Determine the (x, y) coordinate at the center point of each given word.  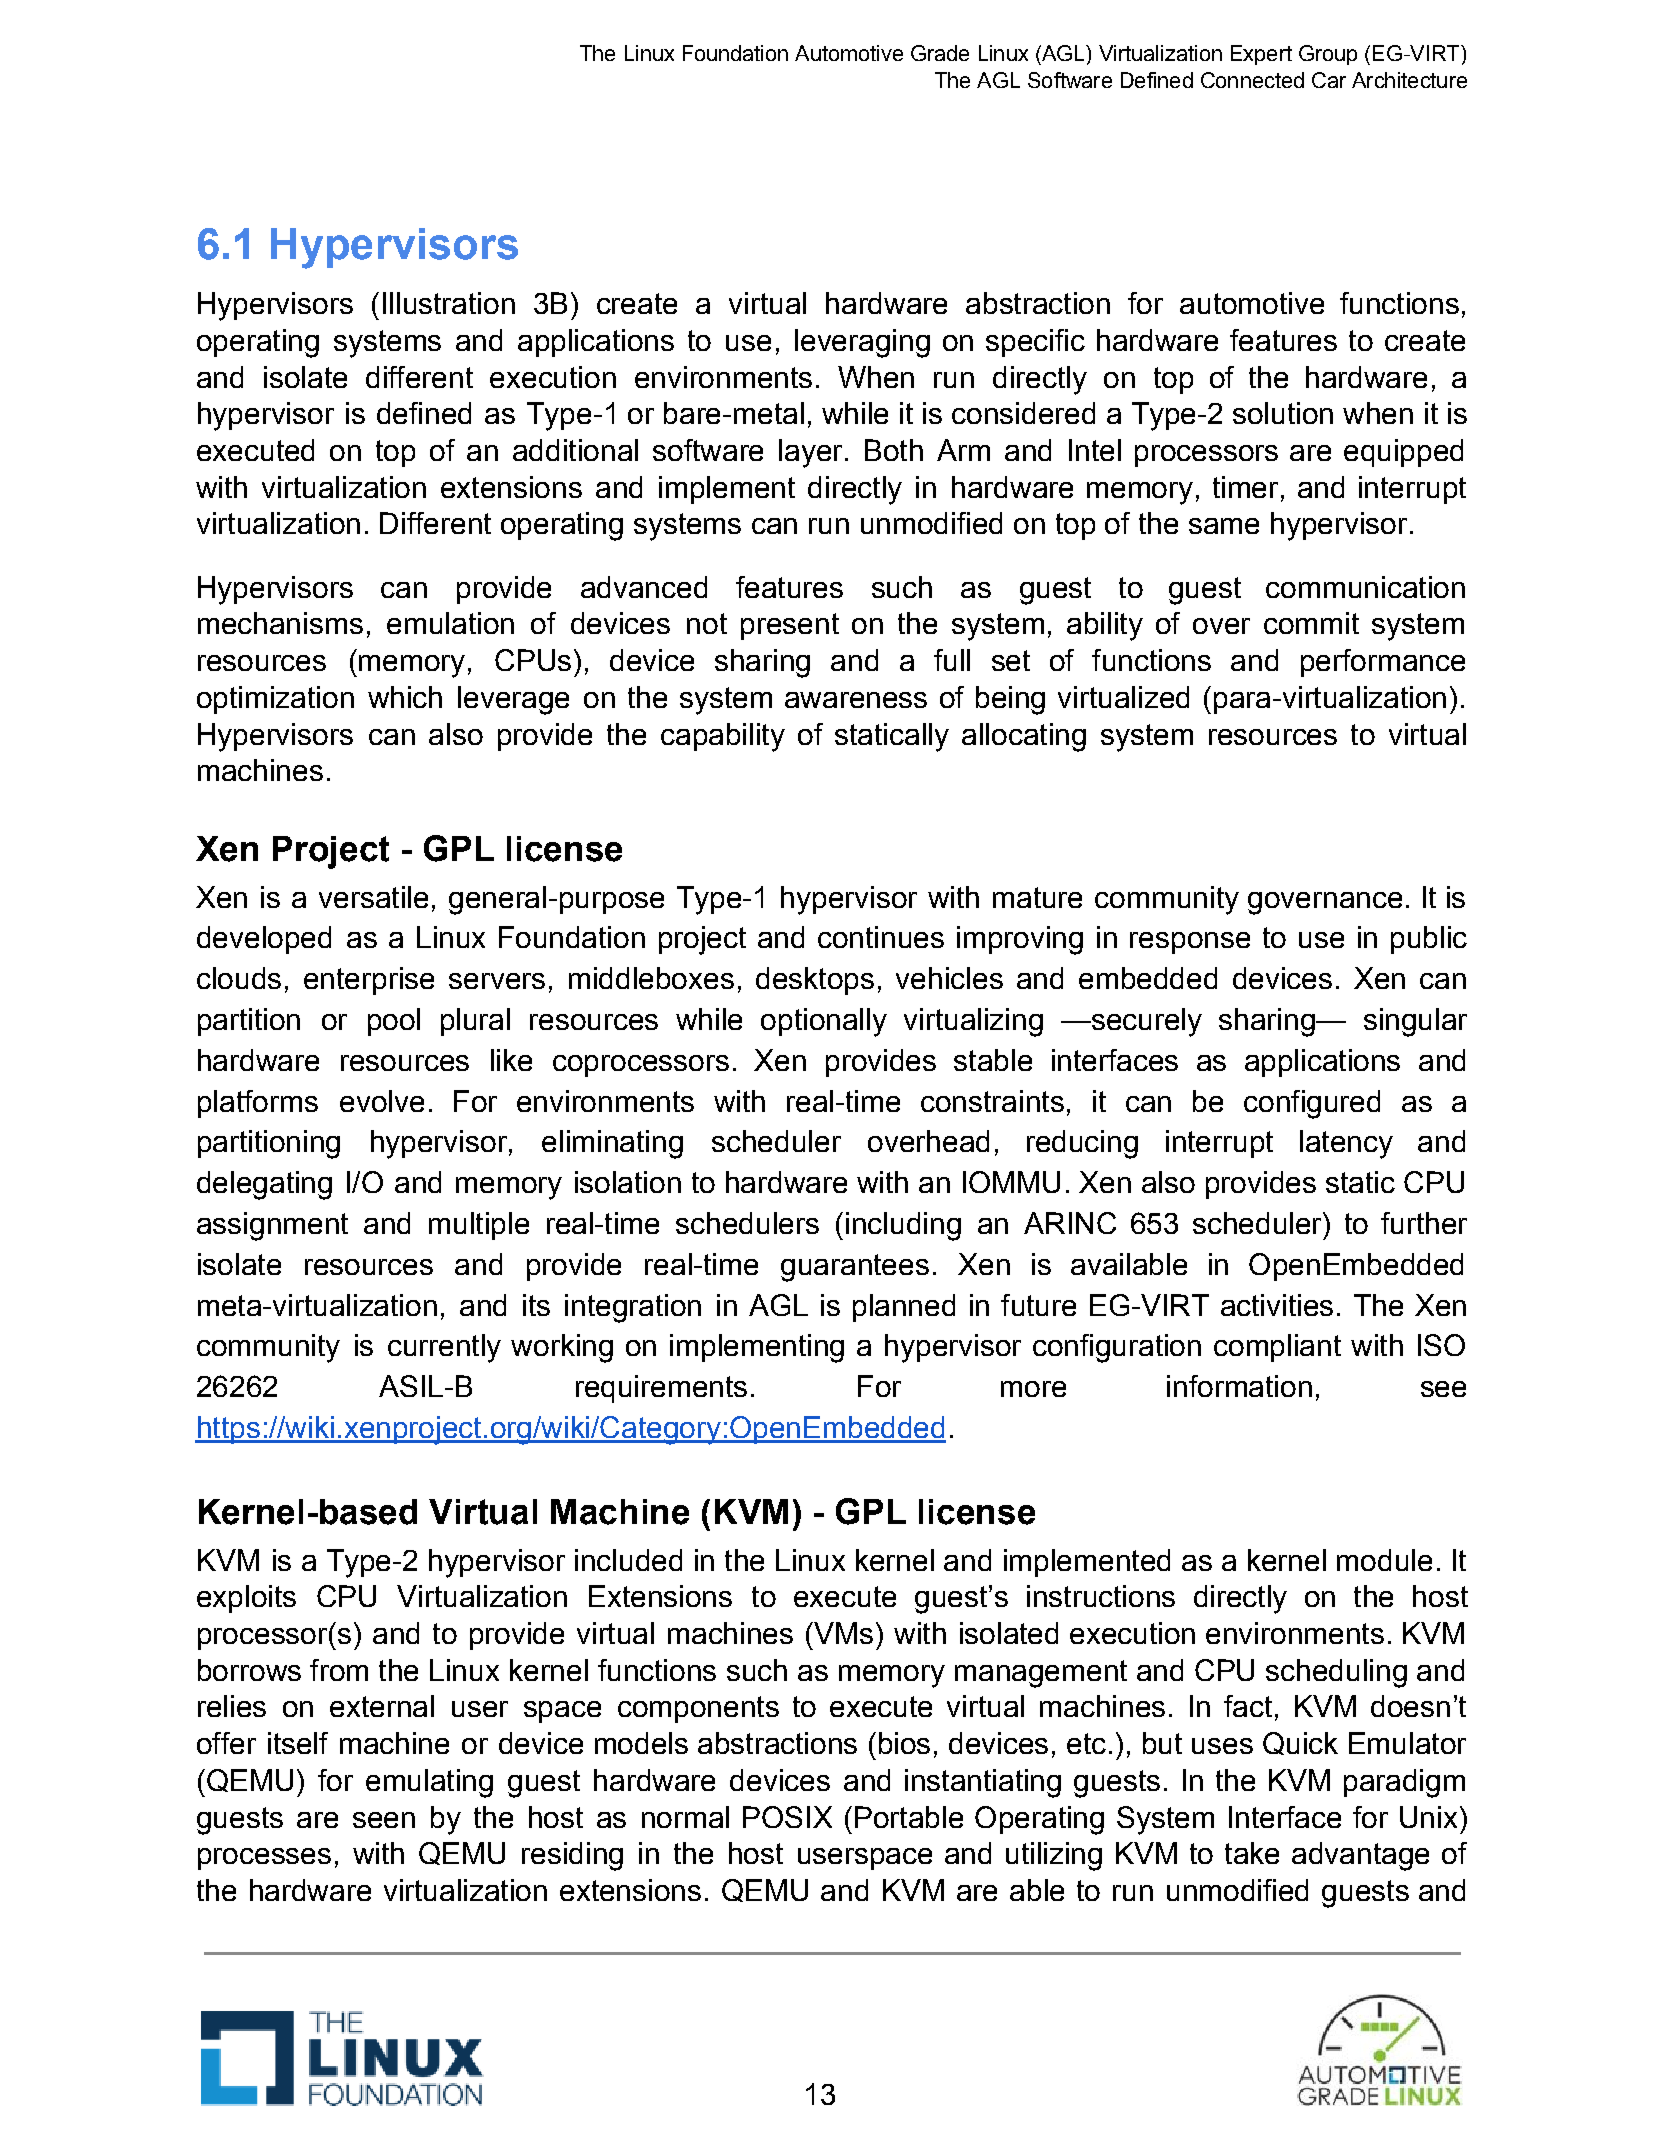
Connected (1252, 80)
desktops (815, 981)
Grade (940, 53)
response (1190, 943)
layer (810, 453)
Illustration (449, 303)
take (1252, 1853)
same (1224, 526)
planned (904, 1308)
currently (444, 1348)
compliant (1277, 1348)
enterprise (369, 981)
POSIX (787, 1817)
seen (384, 1820)
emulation (450, 623)
